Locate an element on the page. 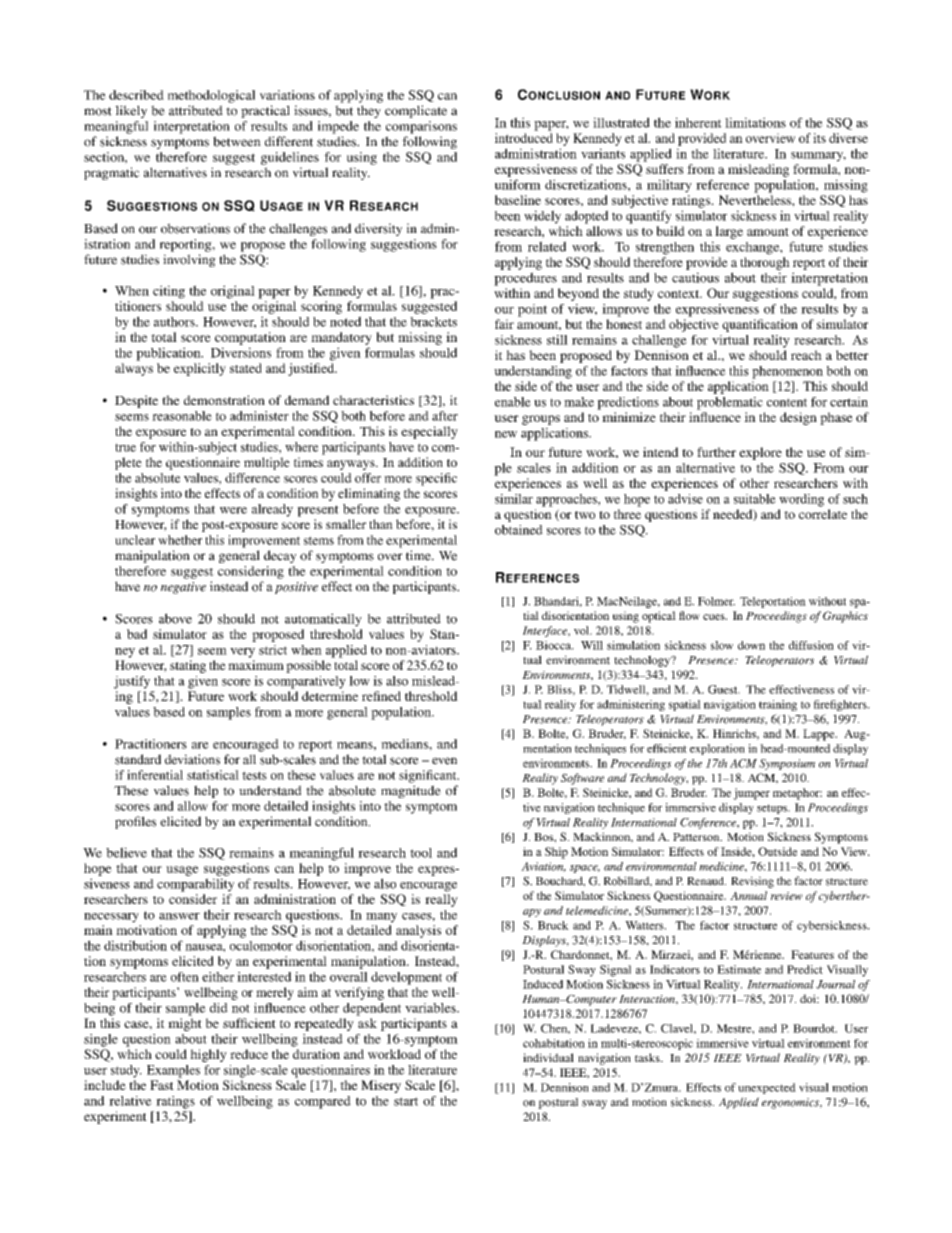  introduced is located at coordinates (524, 138).
